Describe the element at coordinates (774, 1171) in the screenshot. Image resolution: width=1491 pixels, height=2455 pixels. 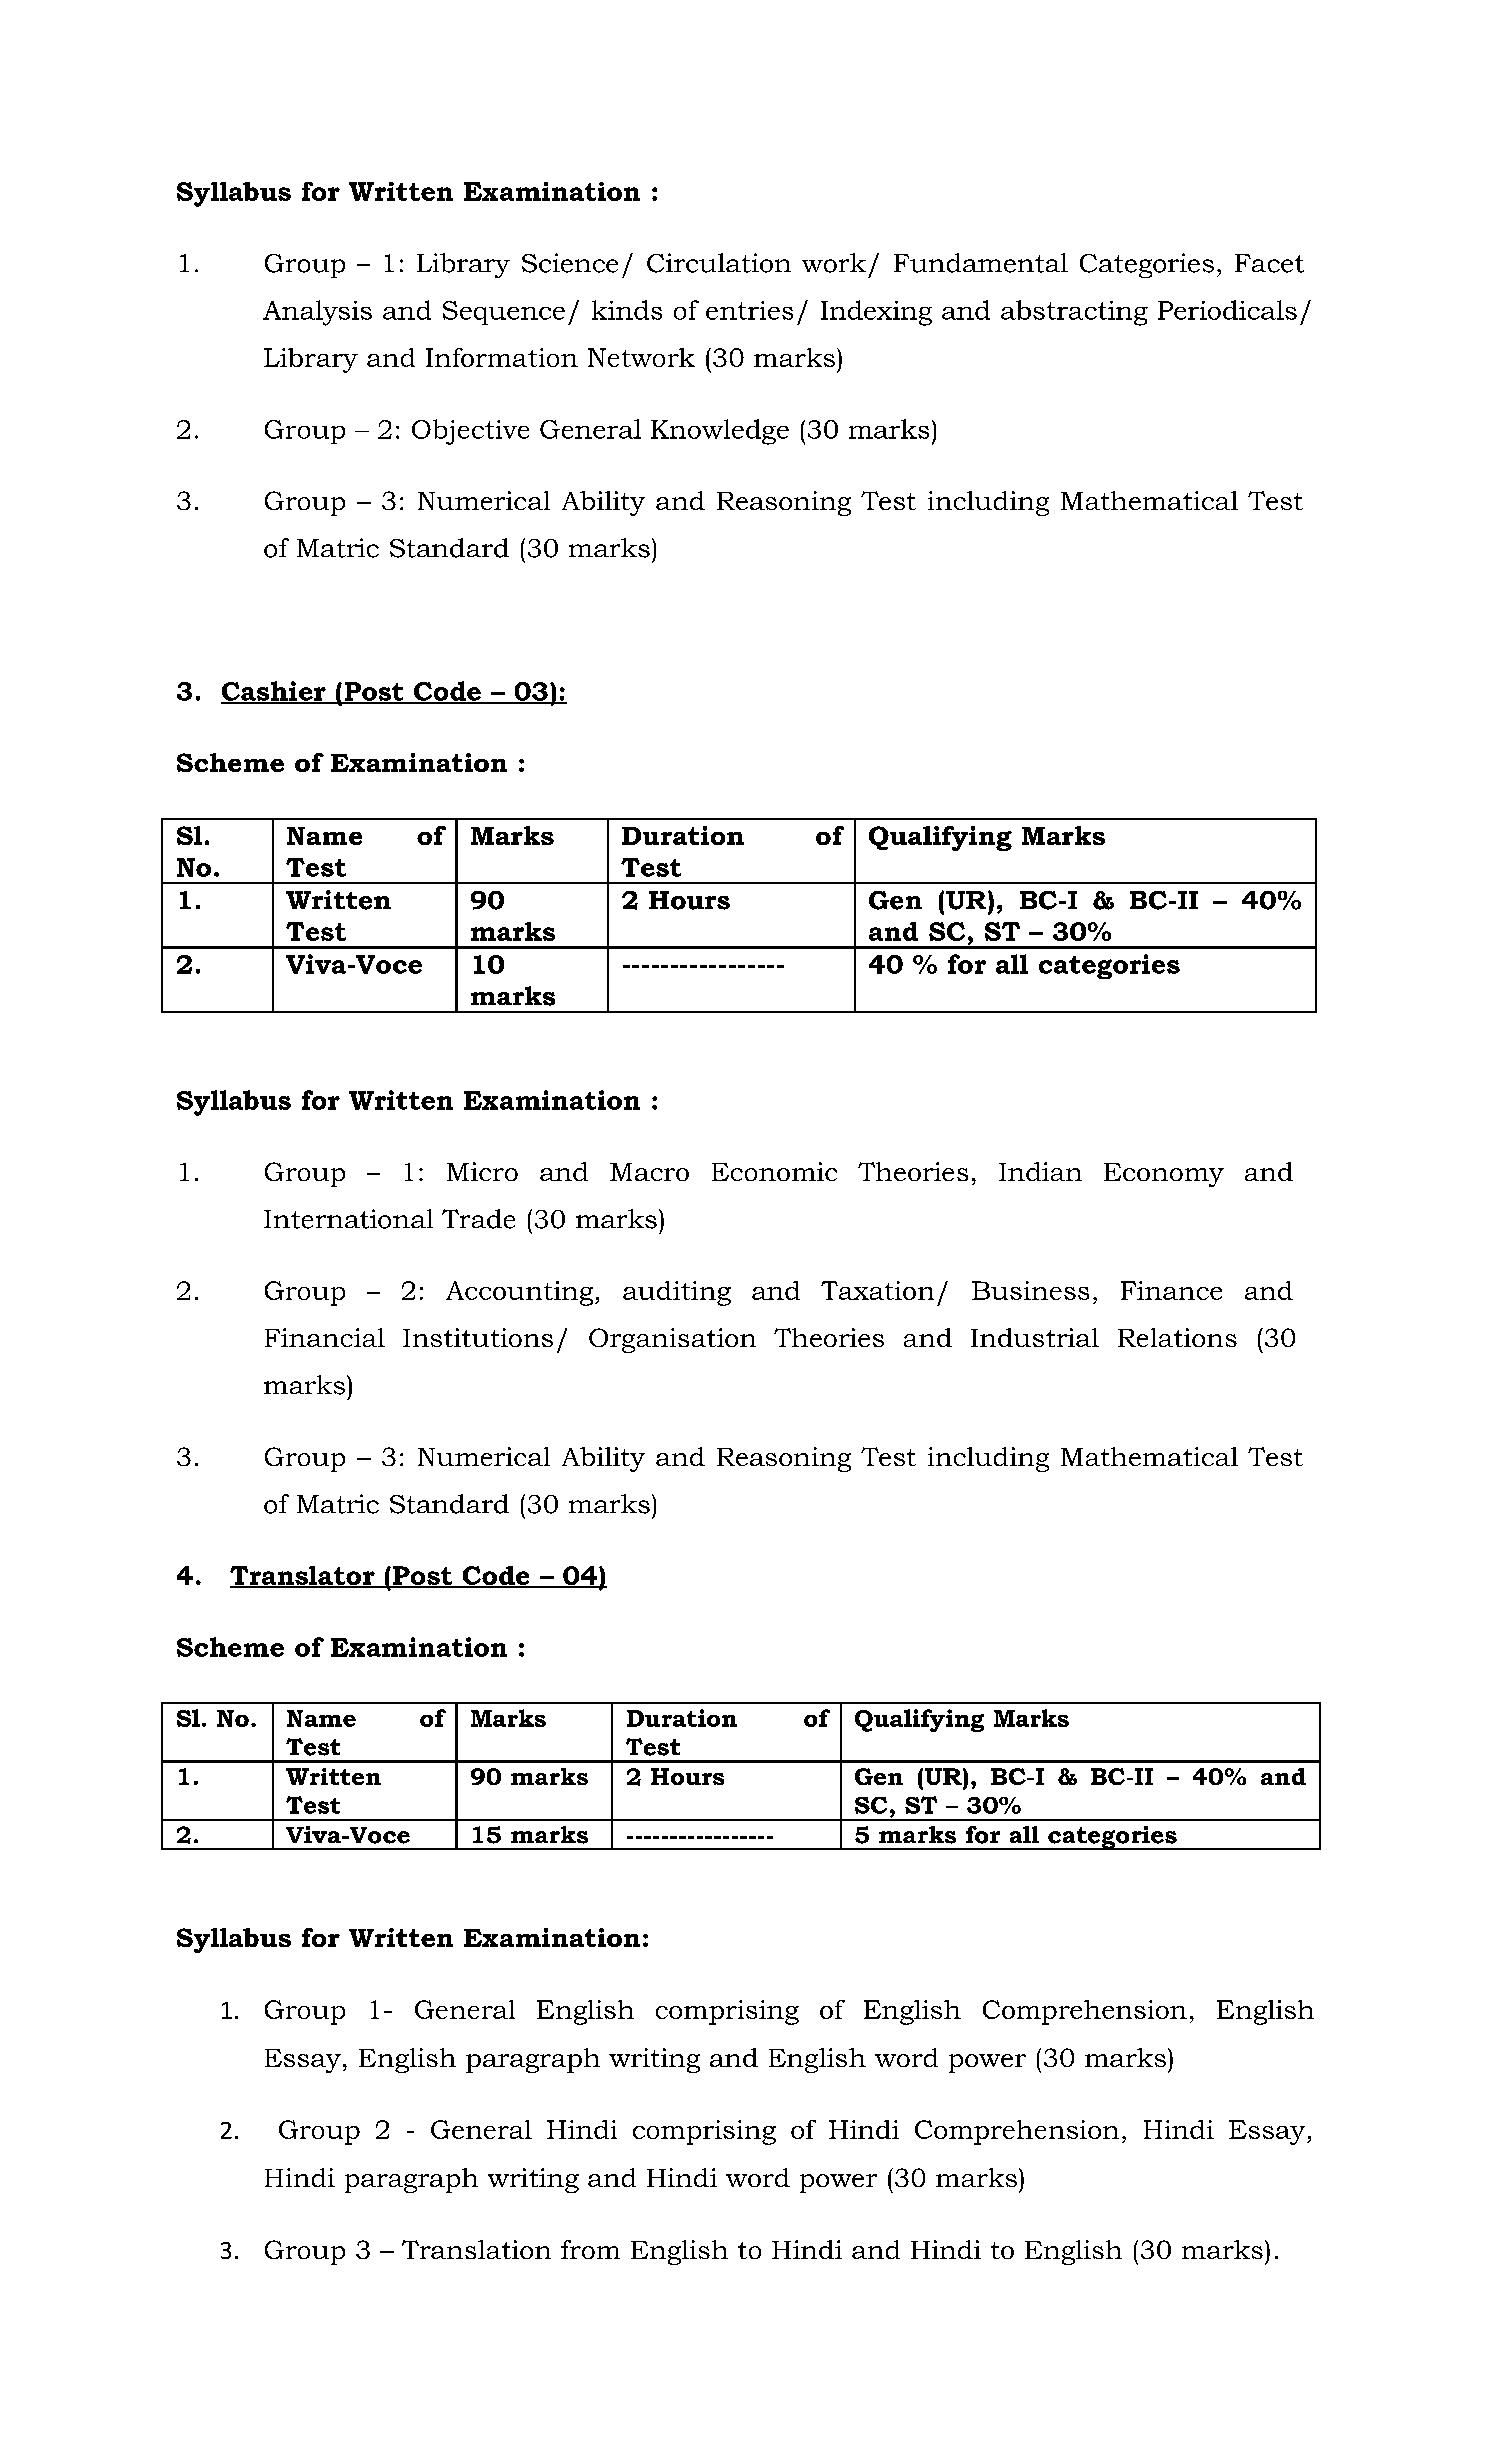
I see `Economic` at that location.
